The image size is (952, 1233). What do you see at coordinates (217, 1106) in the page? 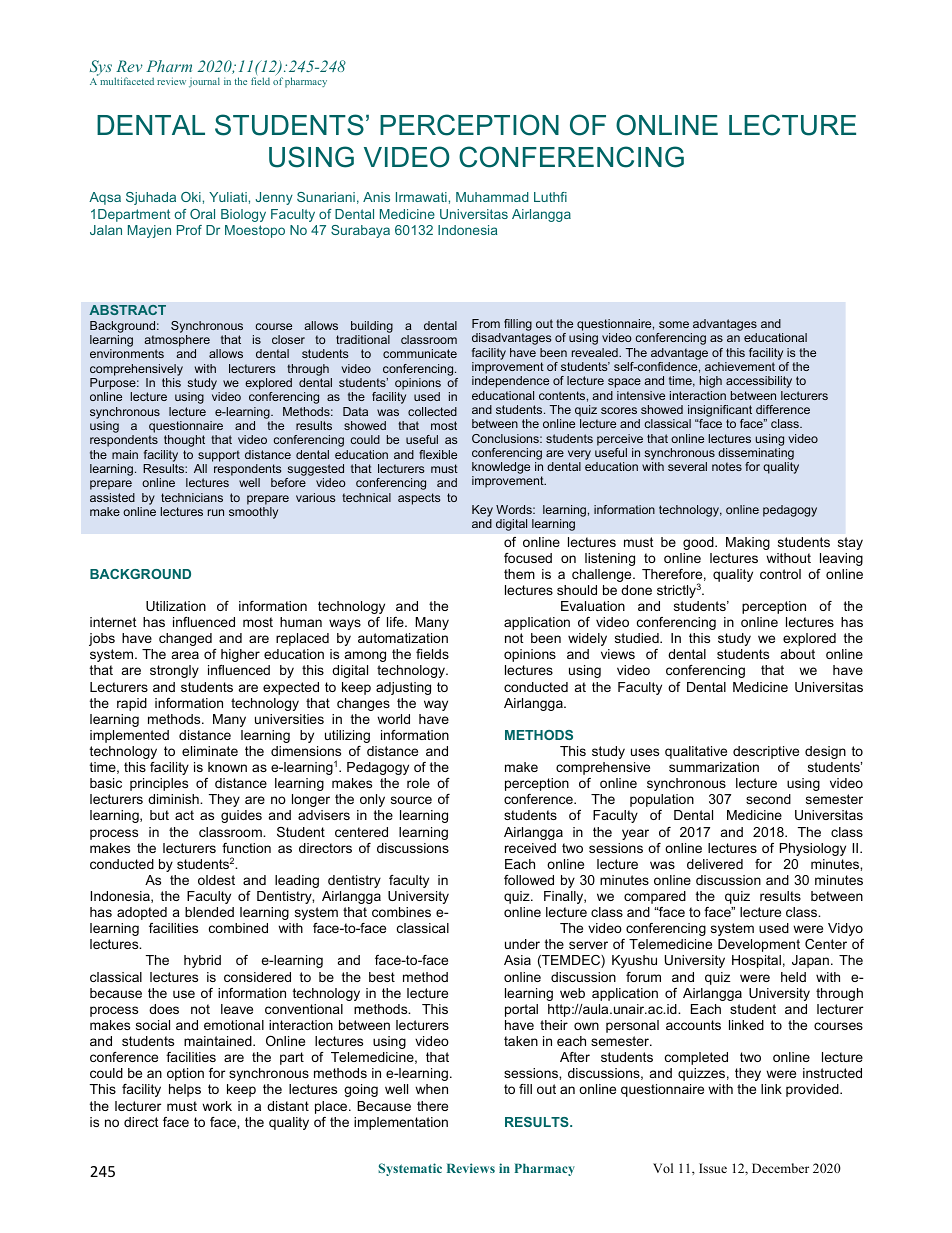
I see `work` at bounding box center [217, 1106].
